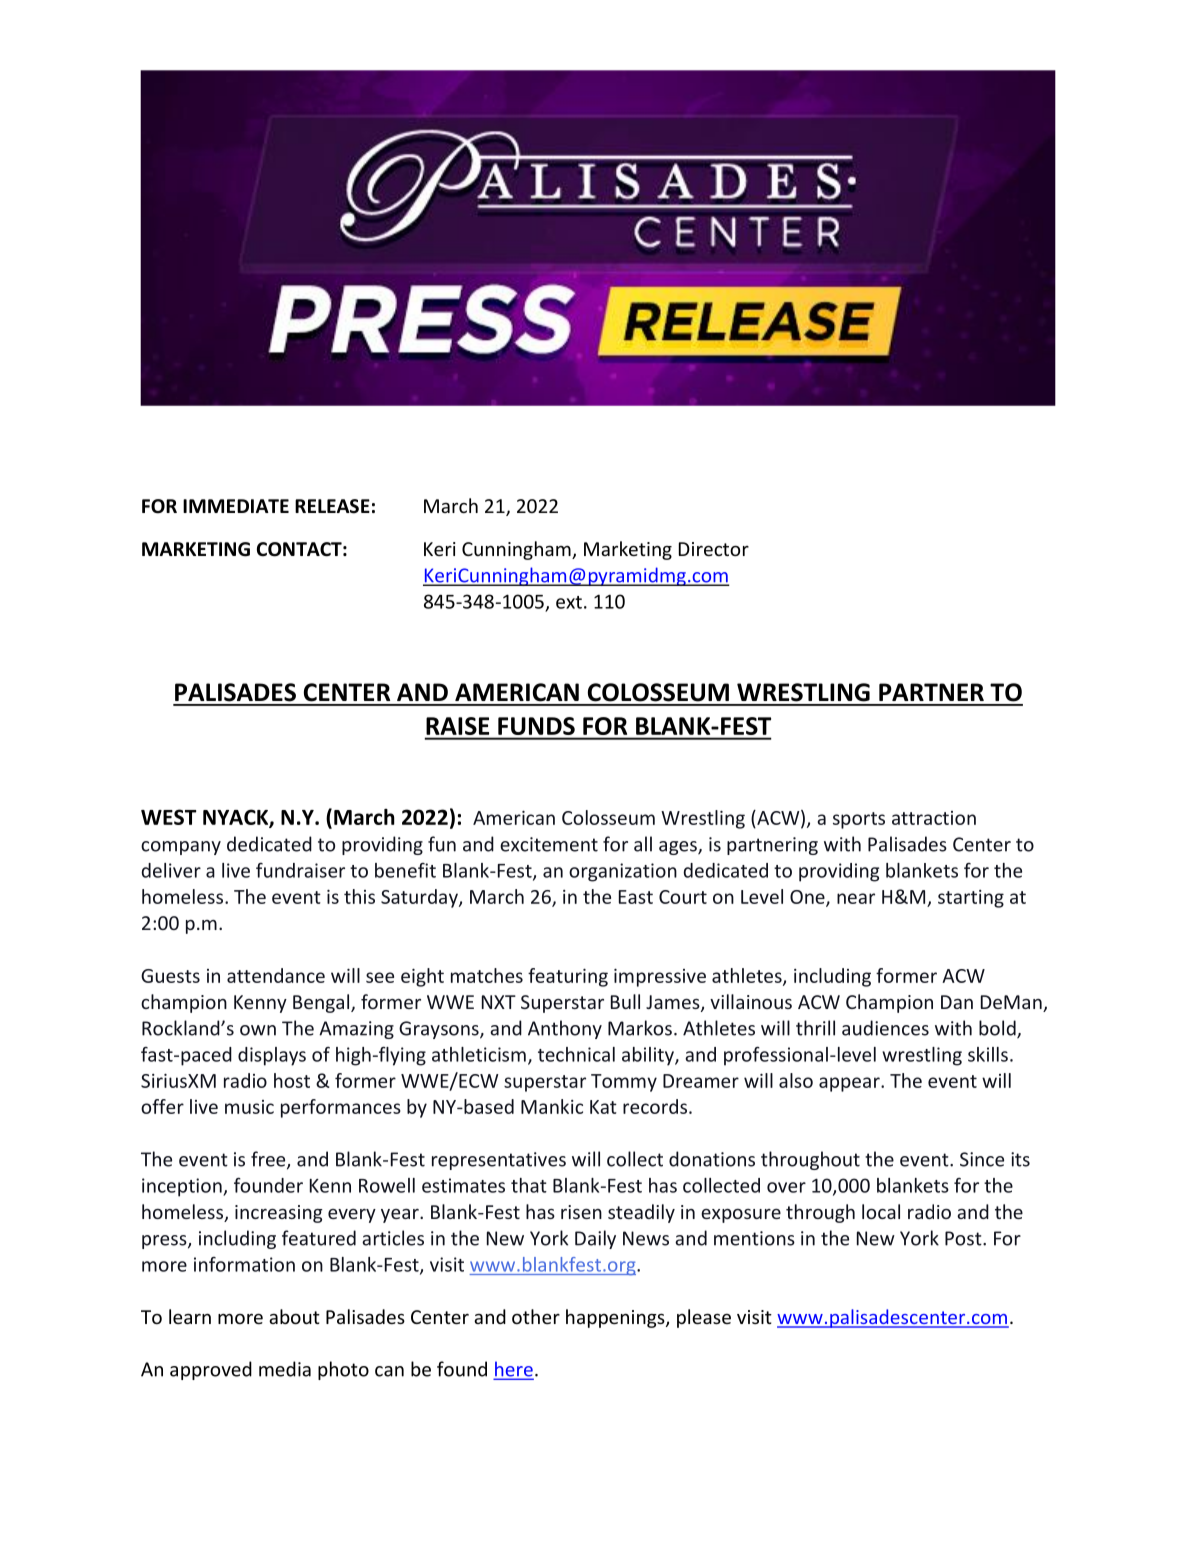 The width and height of the screenshot is (1196, 1548). What do you see at coordinates (714, 549) in the screenshot?
I see `Director` at bounding box center [714, 549].
